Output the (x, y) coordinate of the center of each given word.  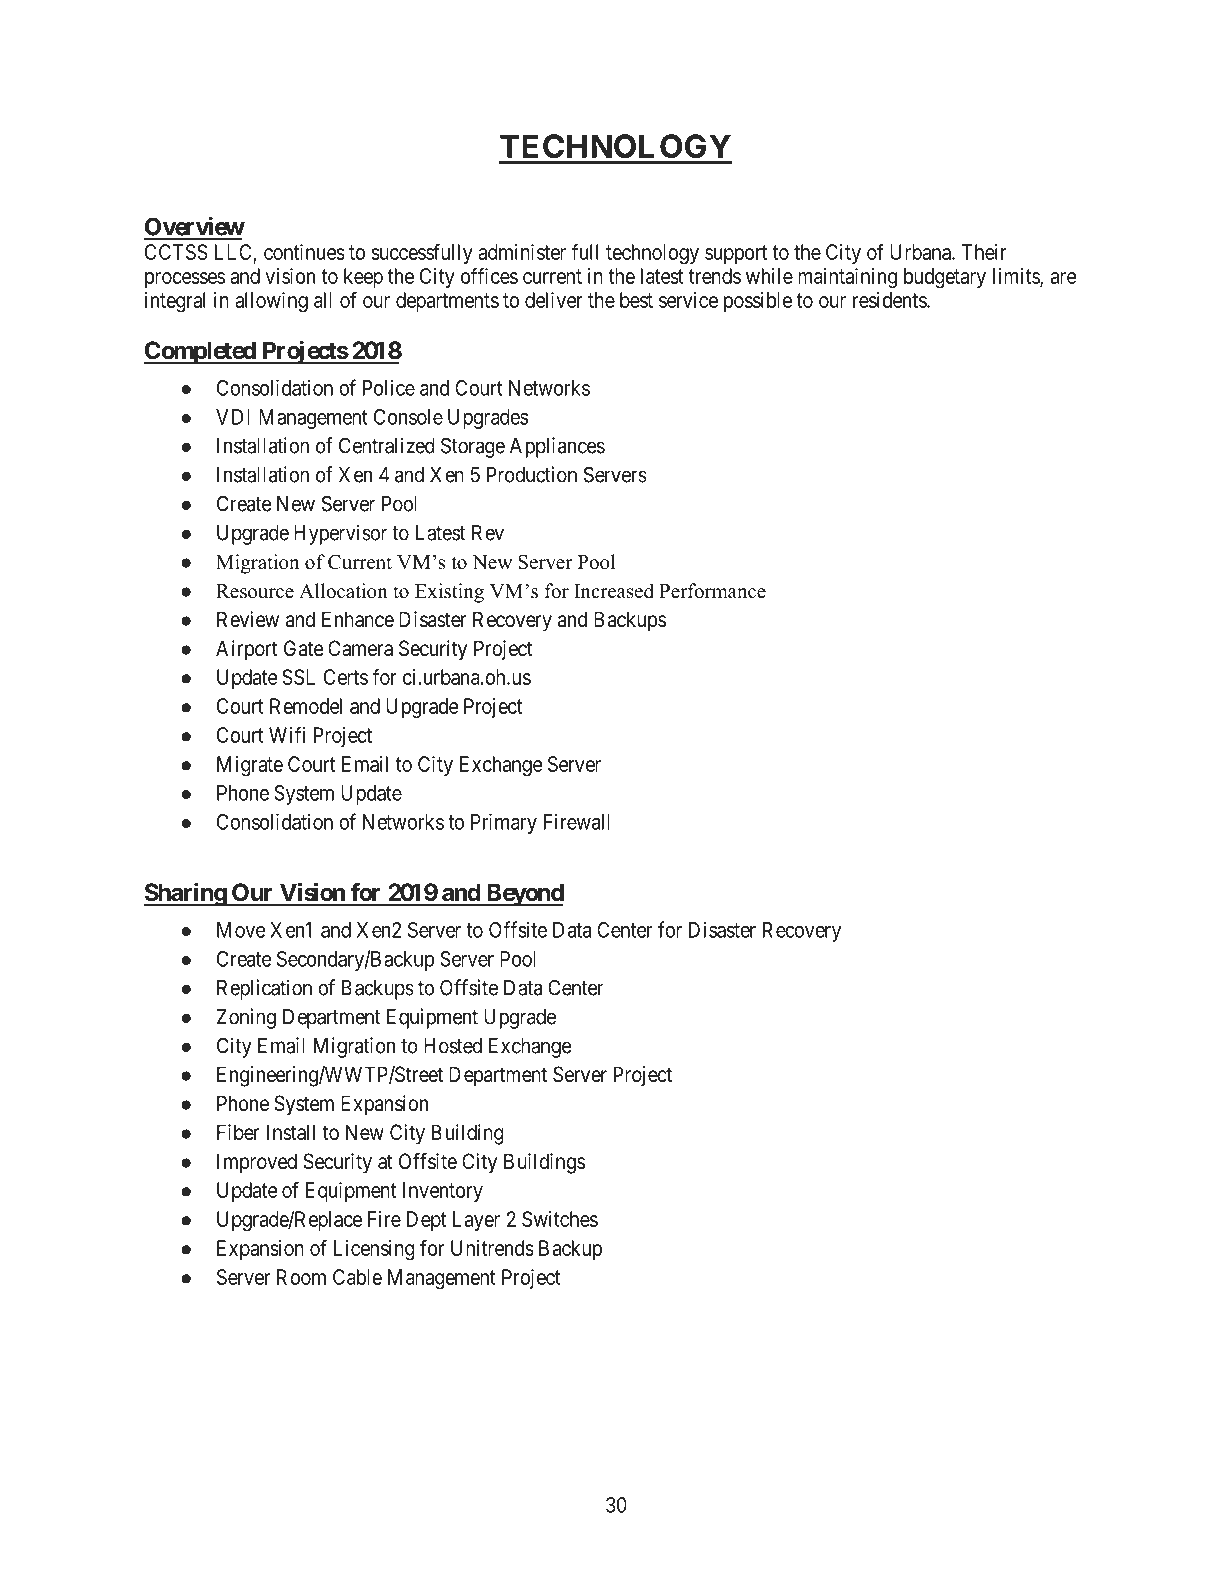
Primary (504, 823)
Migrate (250, 766)
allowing (271, 302)
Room (301, 1277)
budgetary (945, 278)
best (636, 300)
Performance (712, 591)
